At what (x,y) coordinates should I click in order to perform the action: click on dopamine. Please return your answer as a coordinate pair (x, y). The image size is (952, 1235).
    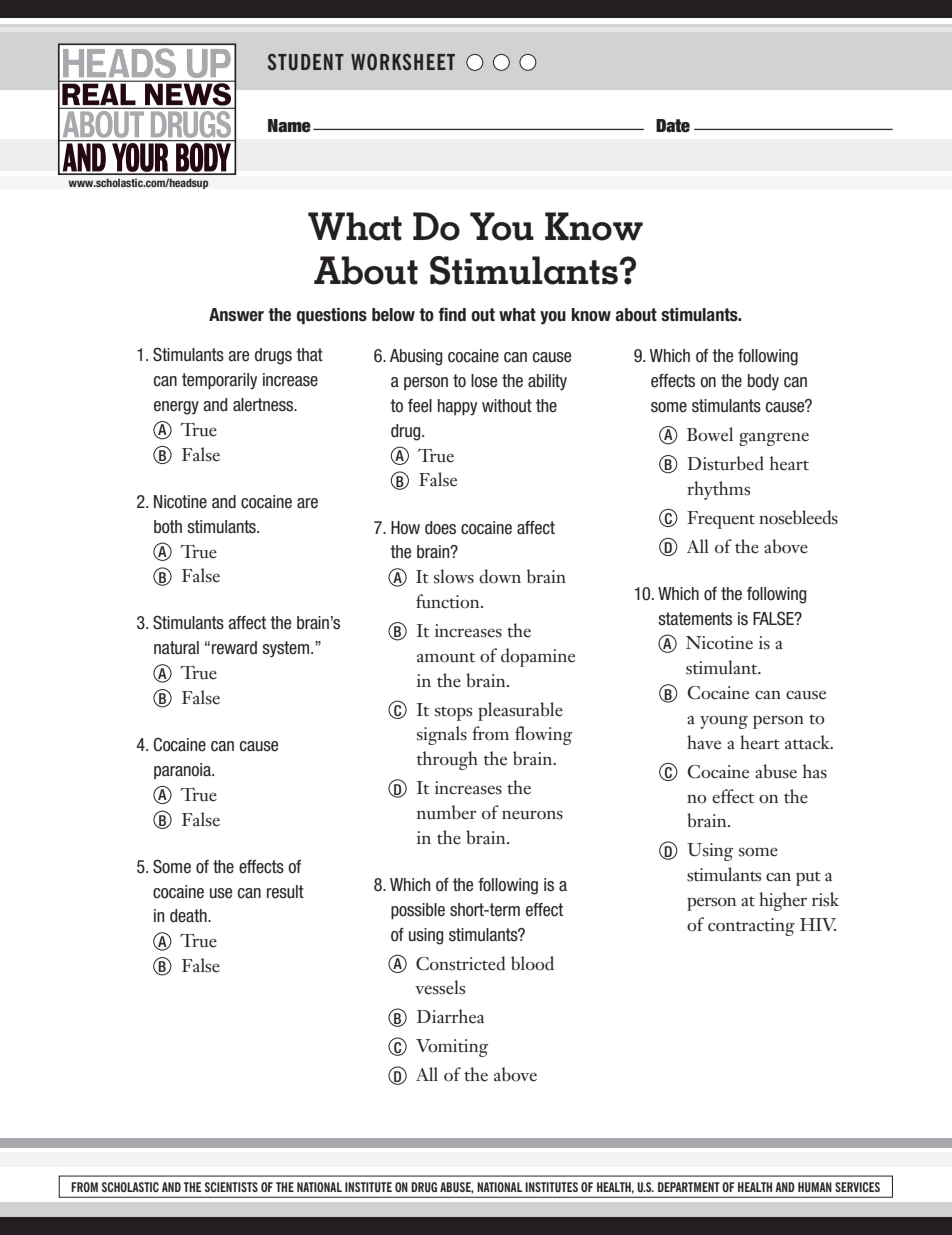
    Looking at the image, I should click on (538, 657).
